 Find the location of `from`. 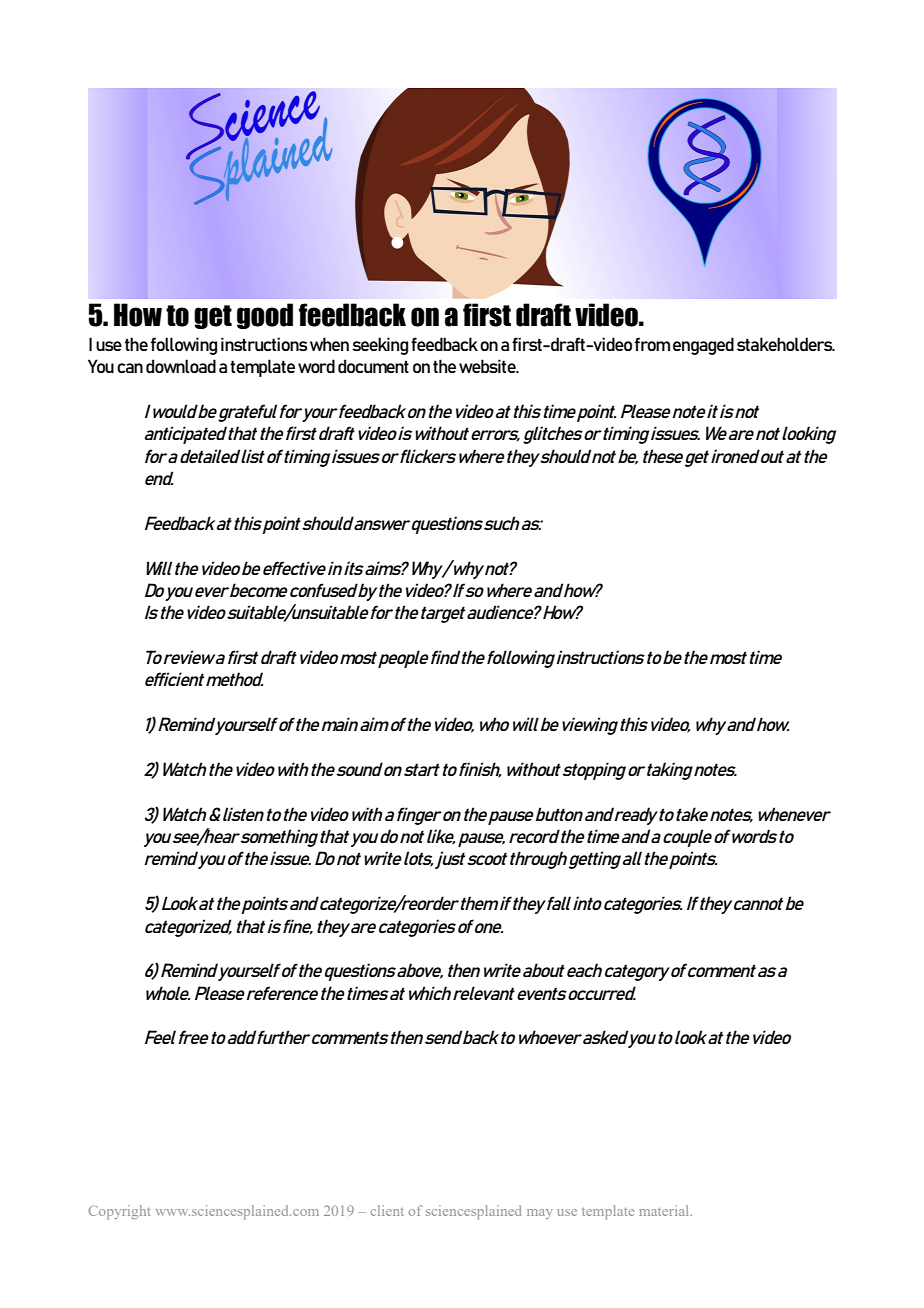

from is located at coordinates (652, 344).
